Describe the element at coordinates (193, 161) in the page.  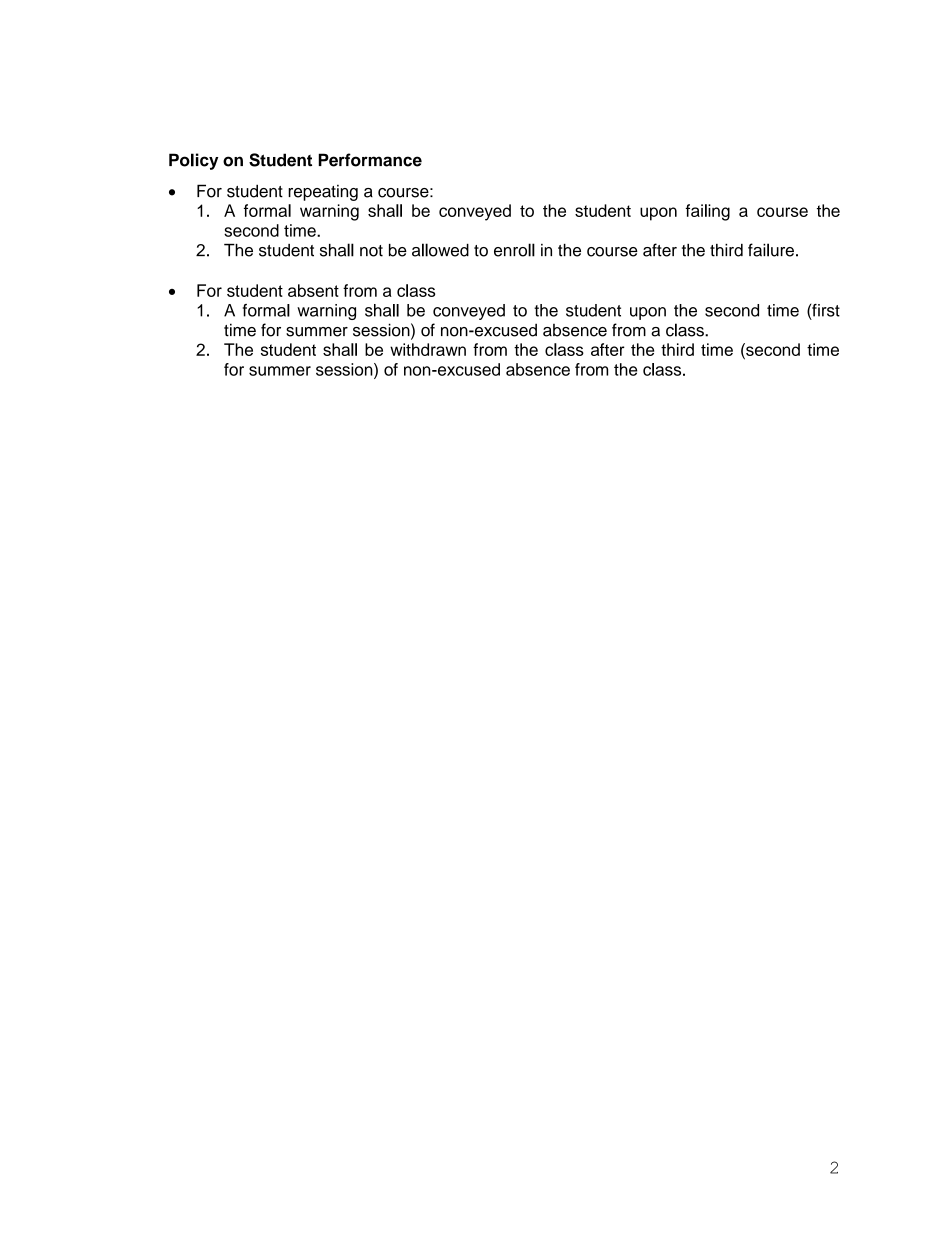
I see `Policy` at that location.
